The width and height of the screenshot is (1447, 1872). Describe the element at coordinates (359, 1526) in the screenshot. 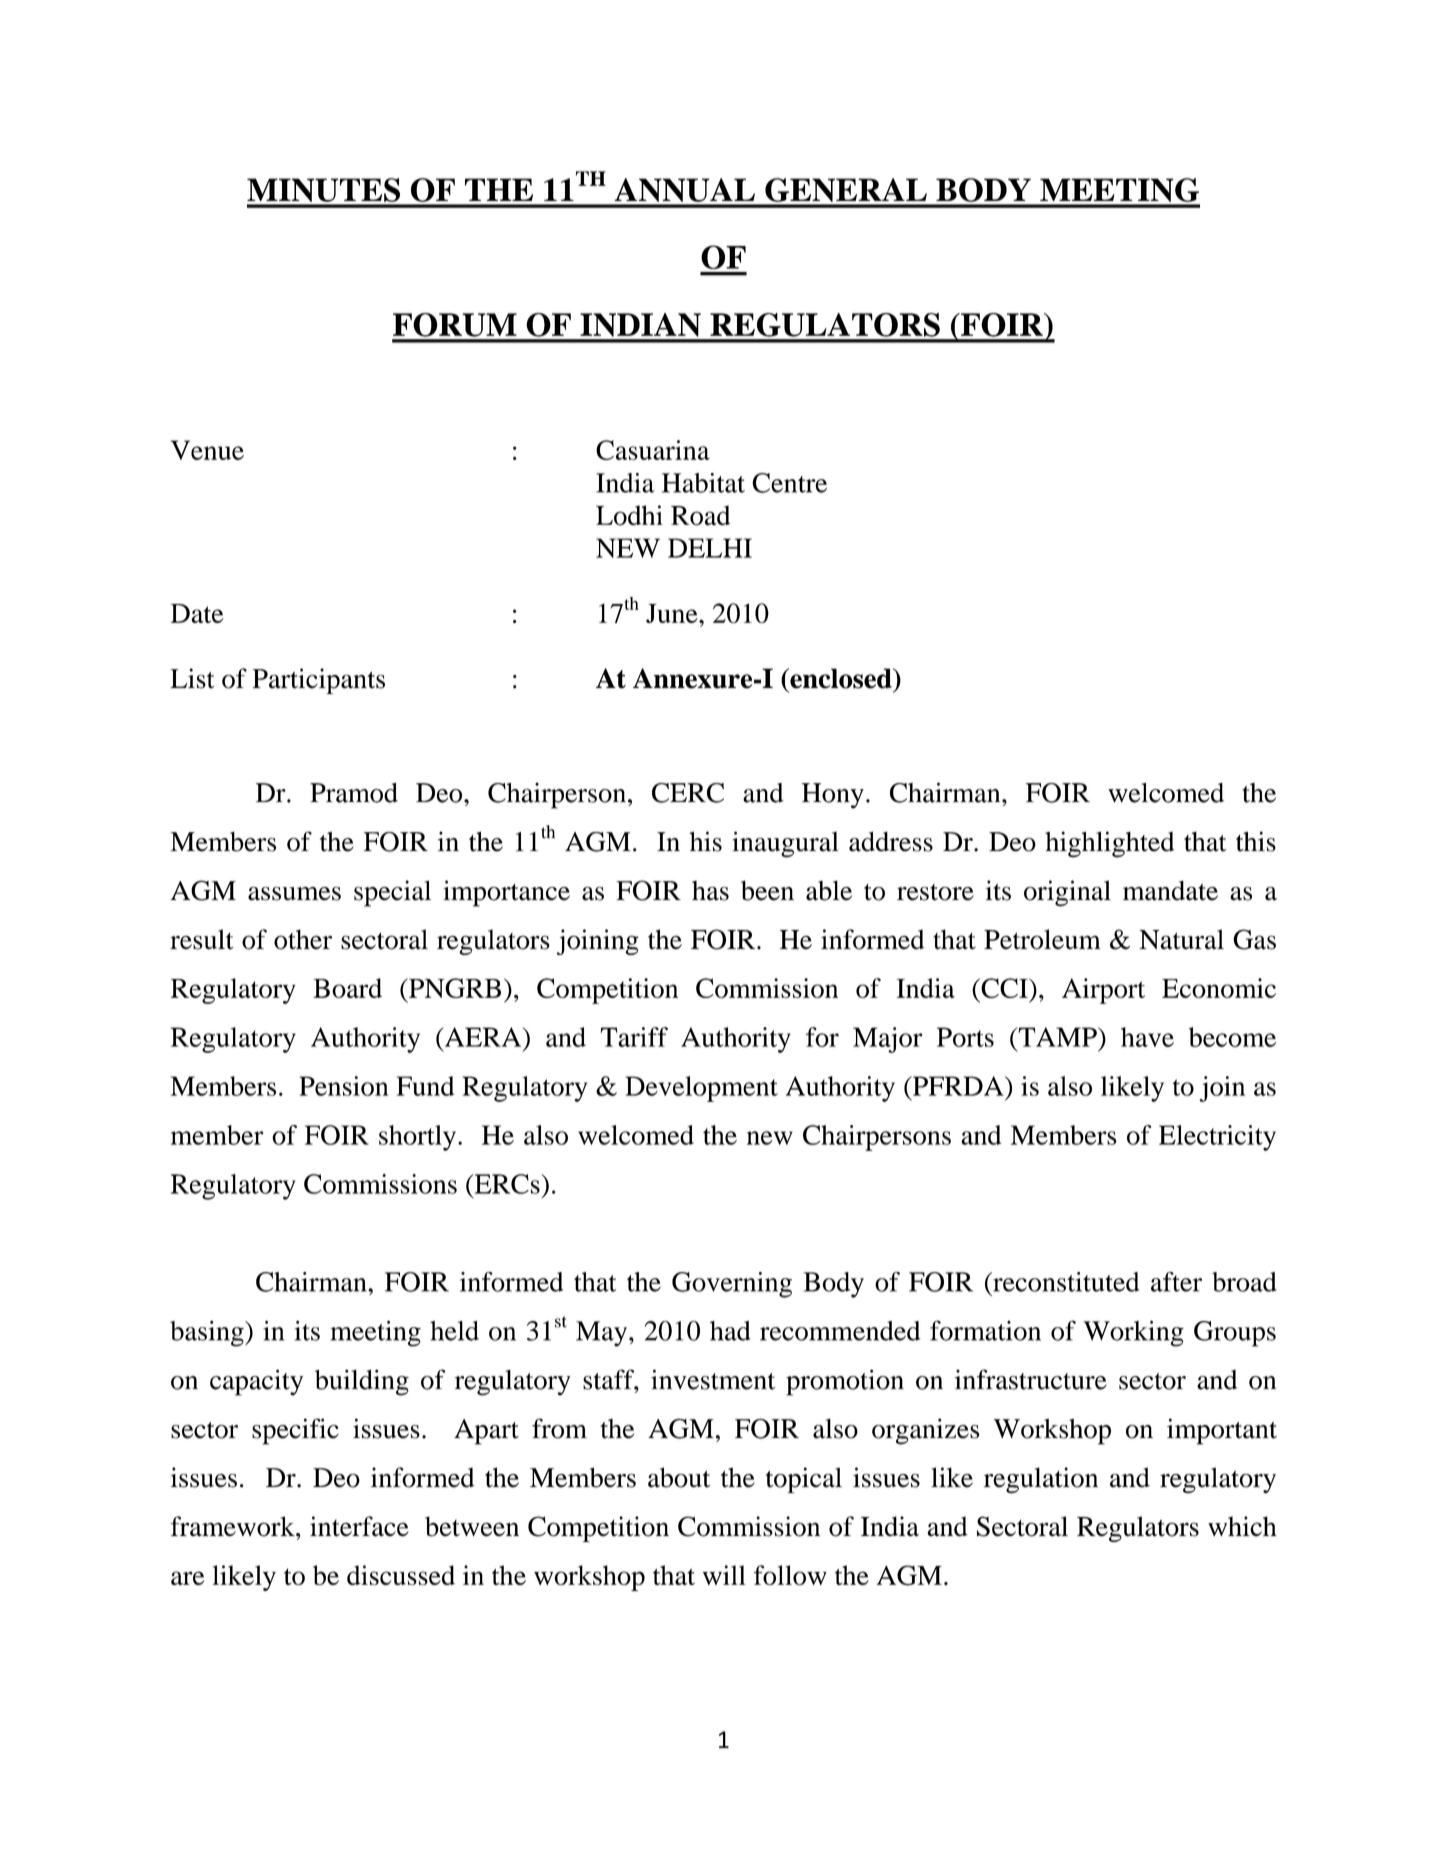

I see `interface` at that location.
